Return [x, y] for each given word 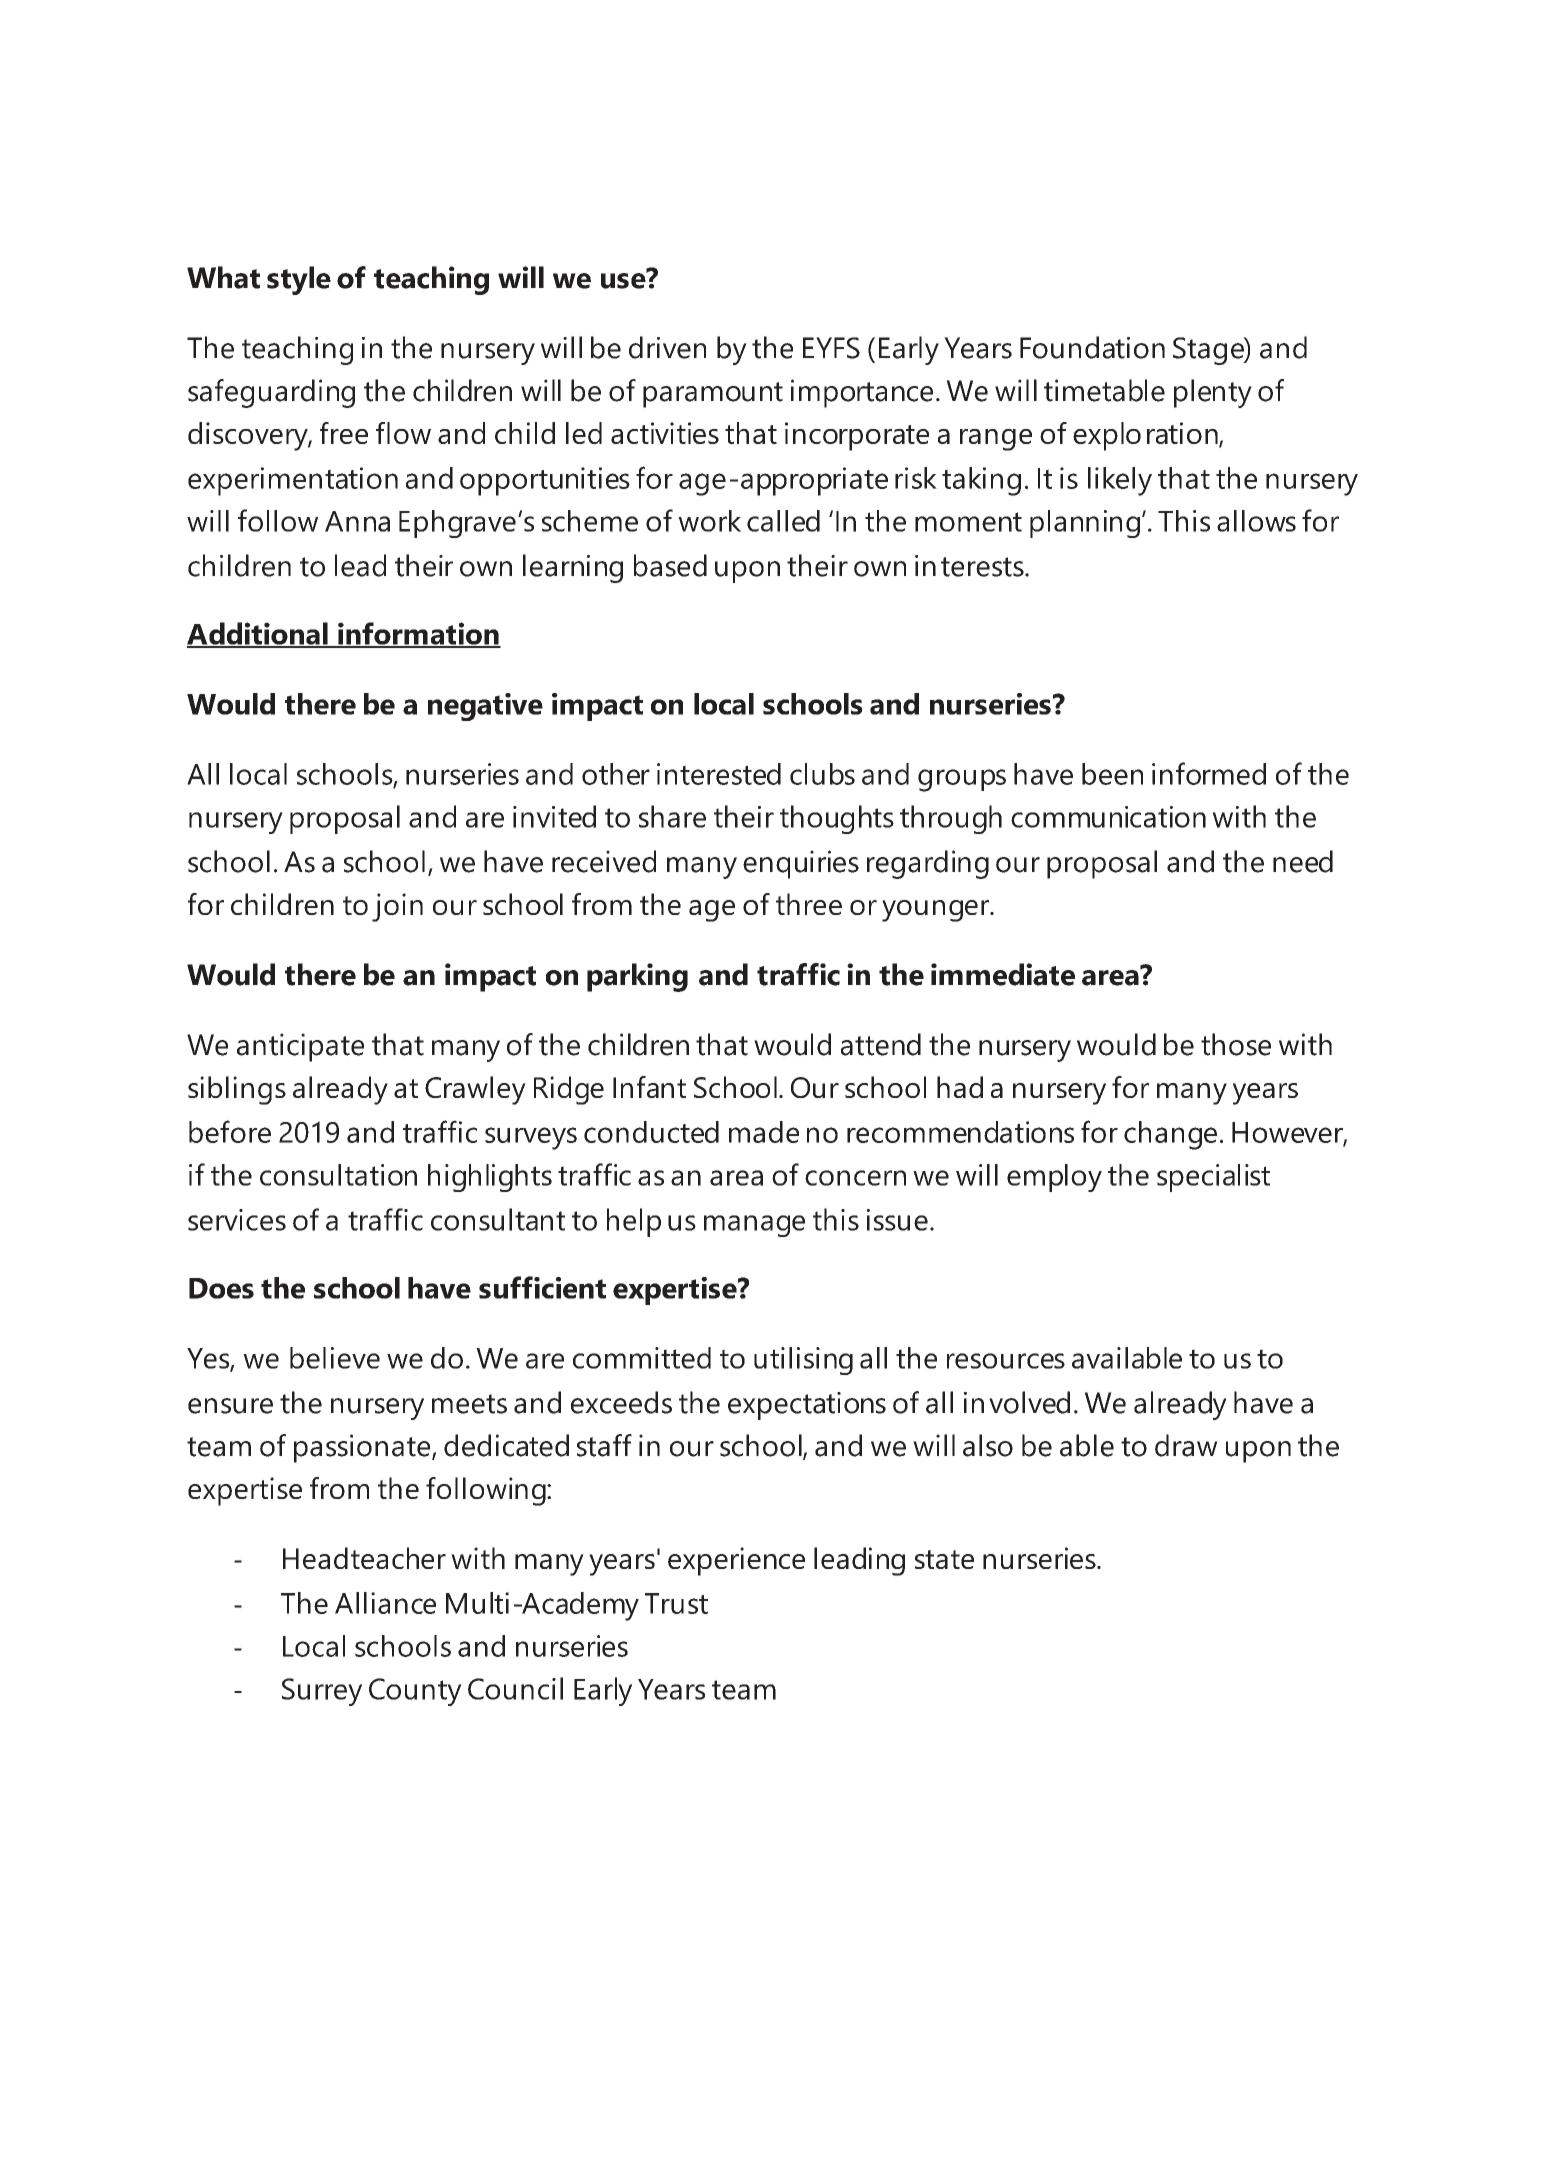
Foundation [1092, 347]
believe [335, 1358]
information [418, 634]
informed [1209, 773]
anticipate [300, 1047]
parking [637, 977]
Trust [676, 1603]
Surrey [322, 1692]
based [670, 565]
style [299, 280]
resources [1006, 1361]
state [944, 1559]
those [1236, 1044]
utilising [803, 1361]
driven [667, 347]
